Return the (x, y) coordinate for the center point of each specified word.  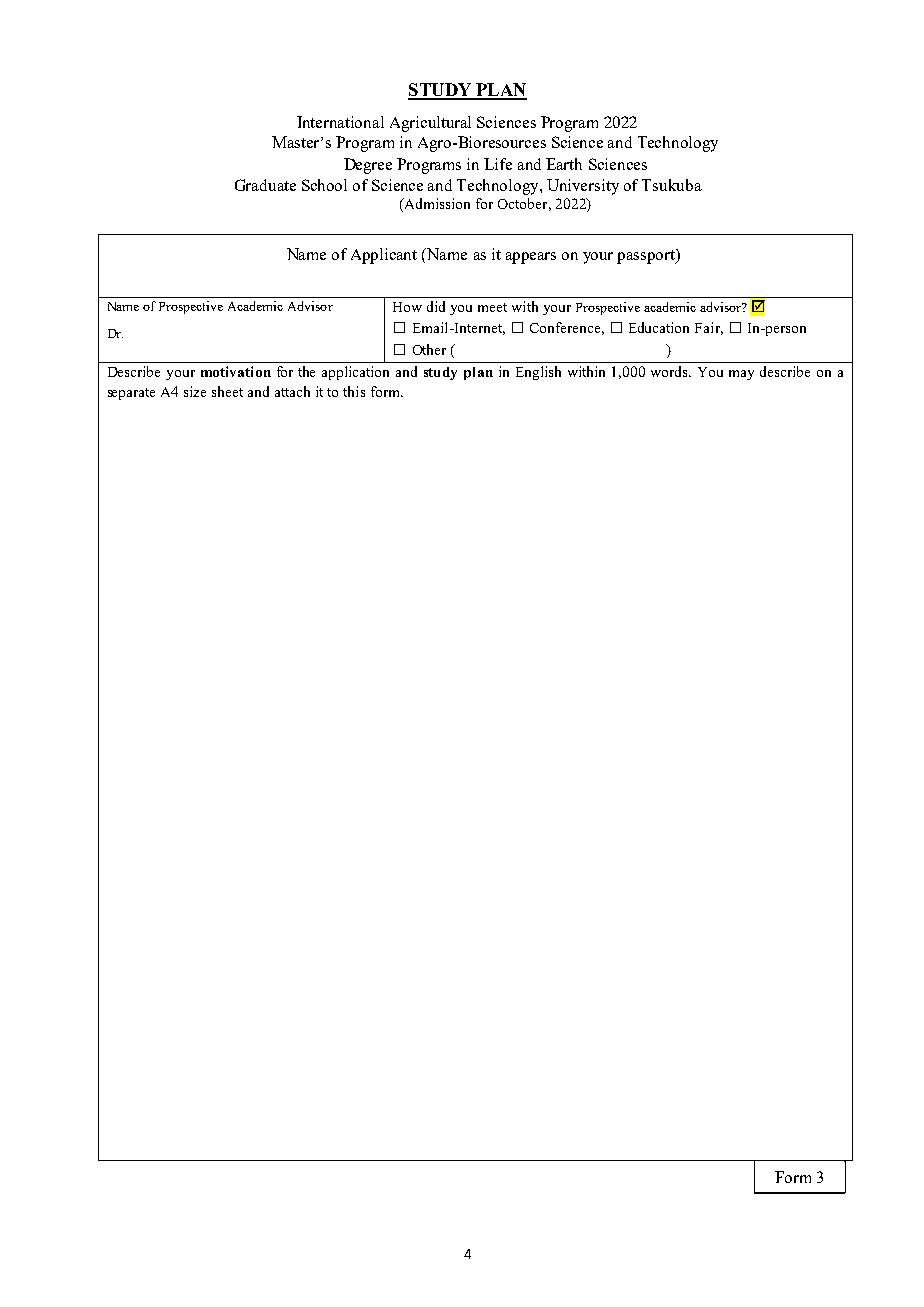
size (195, 391)
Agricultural (430, 124)
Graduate (265, 185)
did (436, 306)
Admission (436, 205)
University (583, 187)
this (354, 391)
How (407, 307)
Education (659, 327)
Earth (564, 164)
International (340, 122)
